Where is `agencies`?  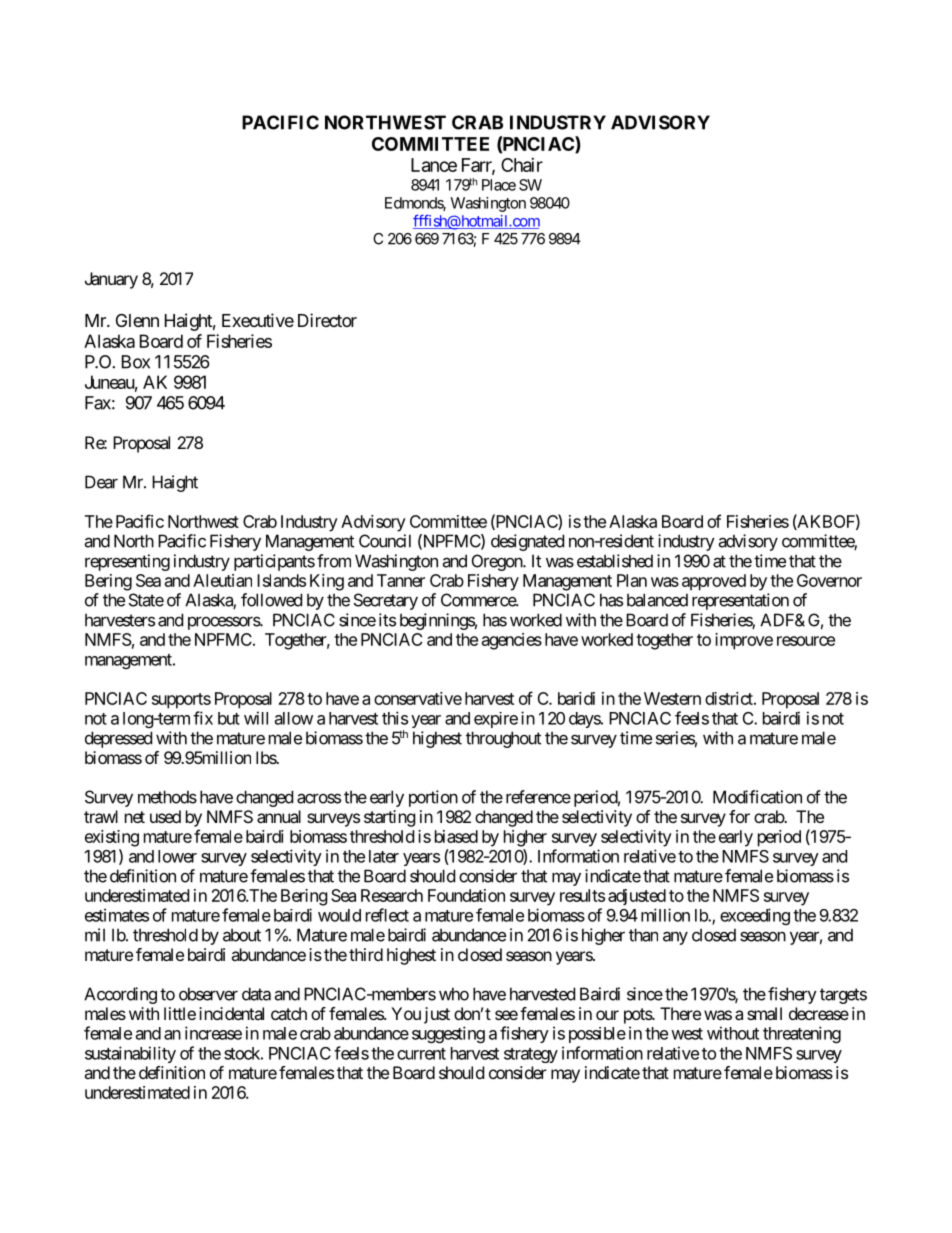
agencies is located at coordinates (512, 641).
